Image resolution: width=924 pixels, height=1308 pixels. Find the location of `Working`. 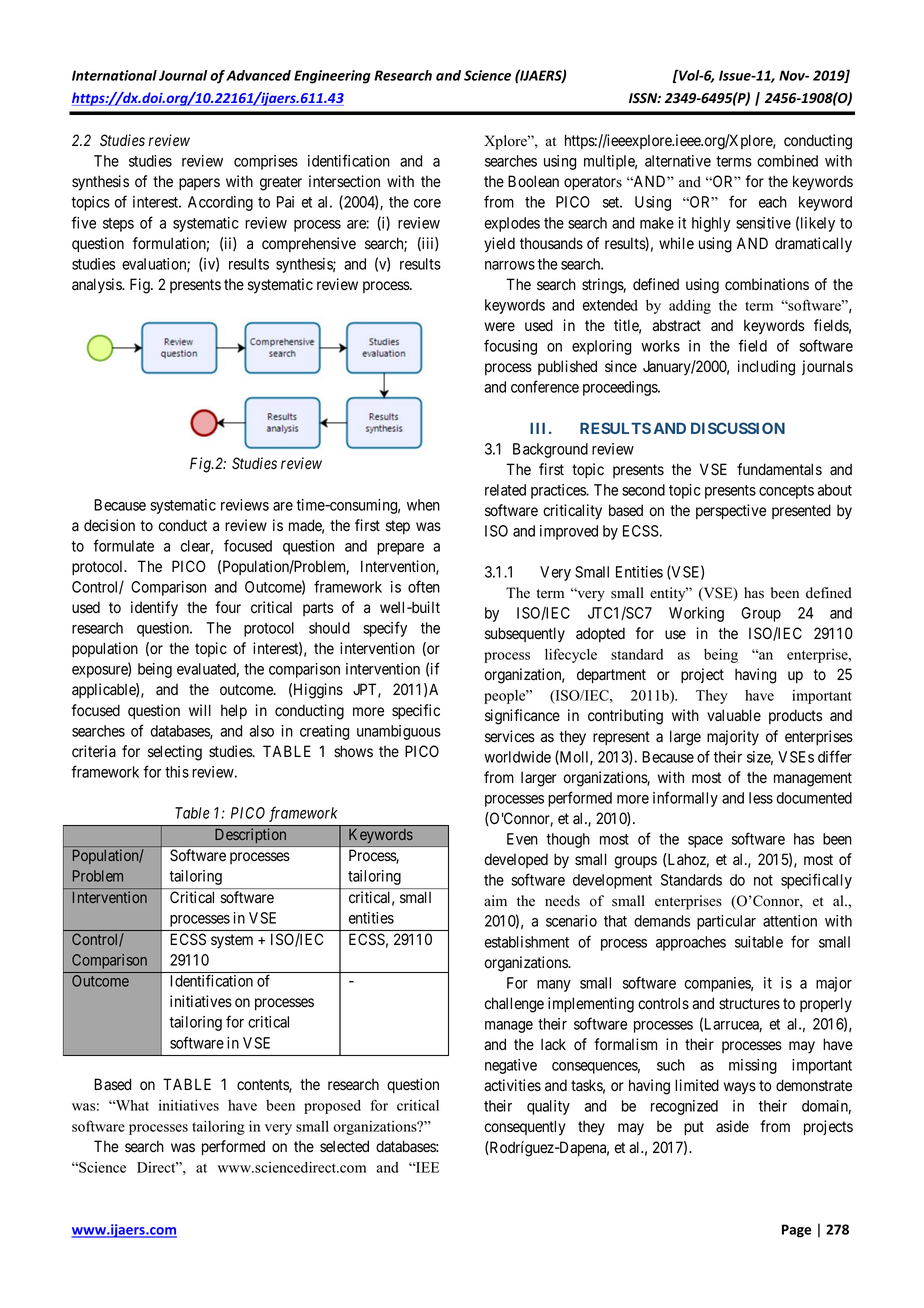

Working is located at coordinates (696, 614).
